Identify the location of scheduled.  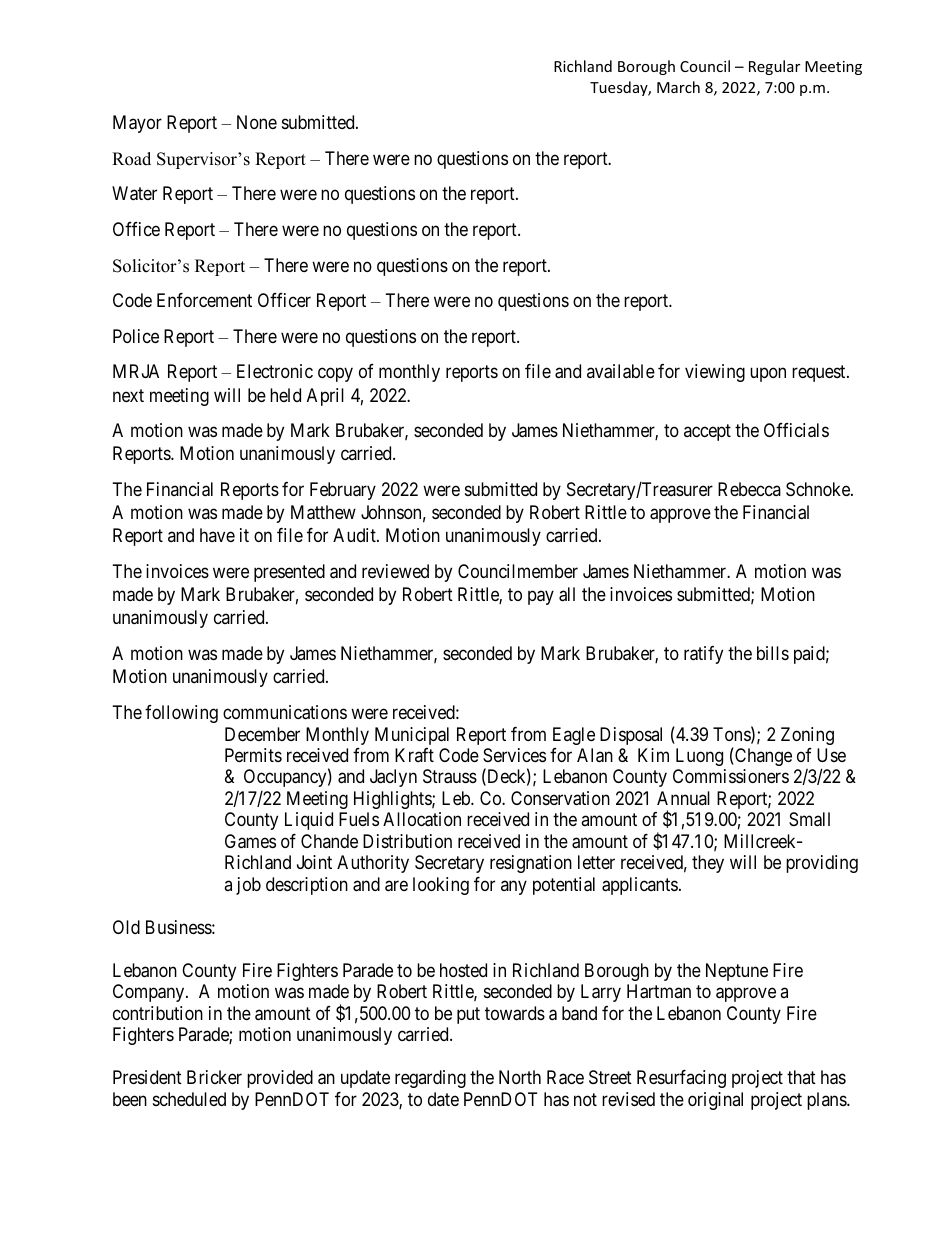
(189, 1099).
